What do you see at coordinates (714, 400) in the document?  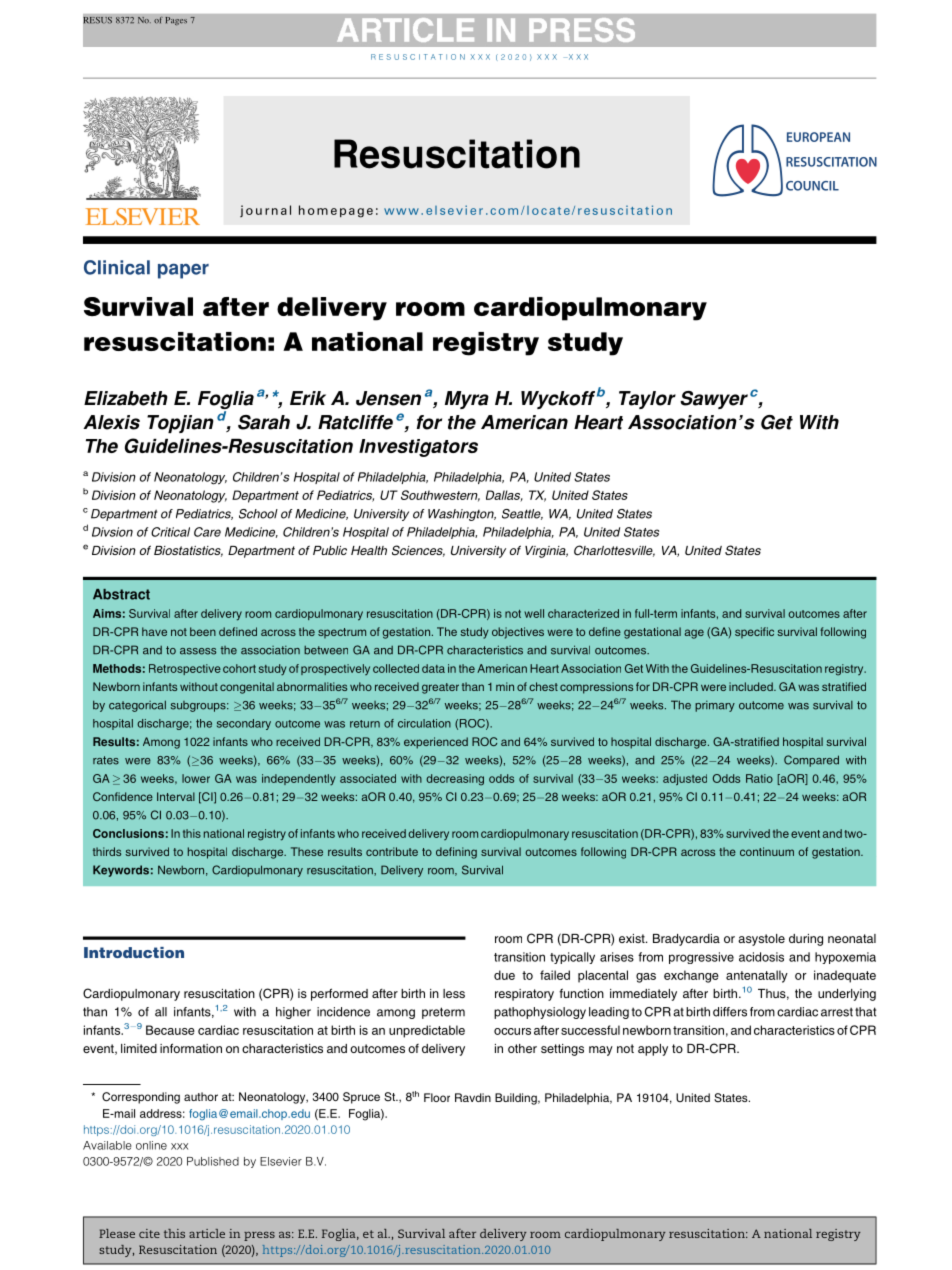 I see `Sawyer` at bounding box center [714, 400].
